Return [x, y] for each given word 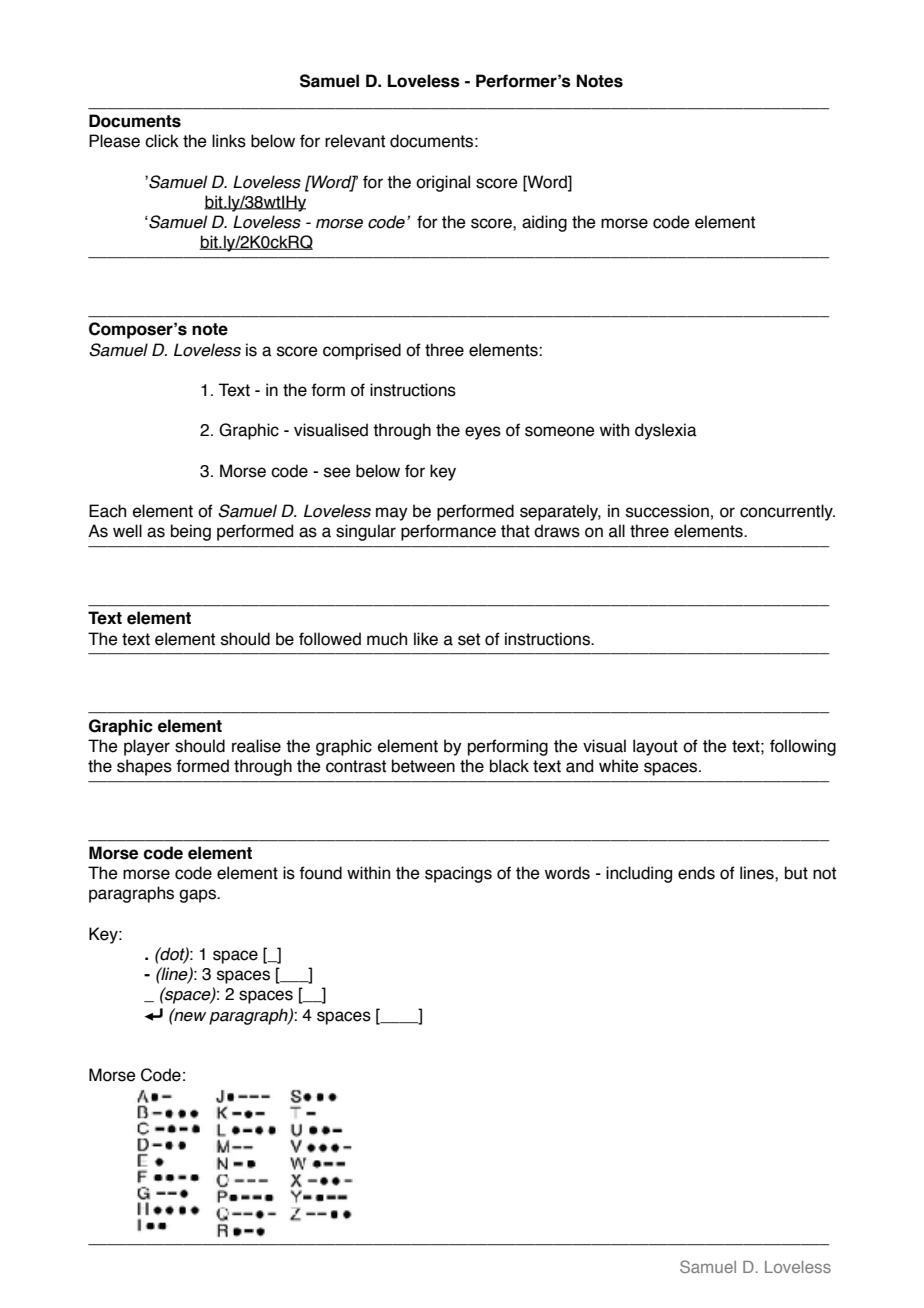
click [162, 141]
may [392, 514]
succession [667, 511]
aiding [544, 223]
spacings [458, 874]
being [191, 532]
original [443, 183]
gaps [198, 896]
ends [696, 873]
